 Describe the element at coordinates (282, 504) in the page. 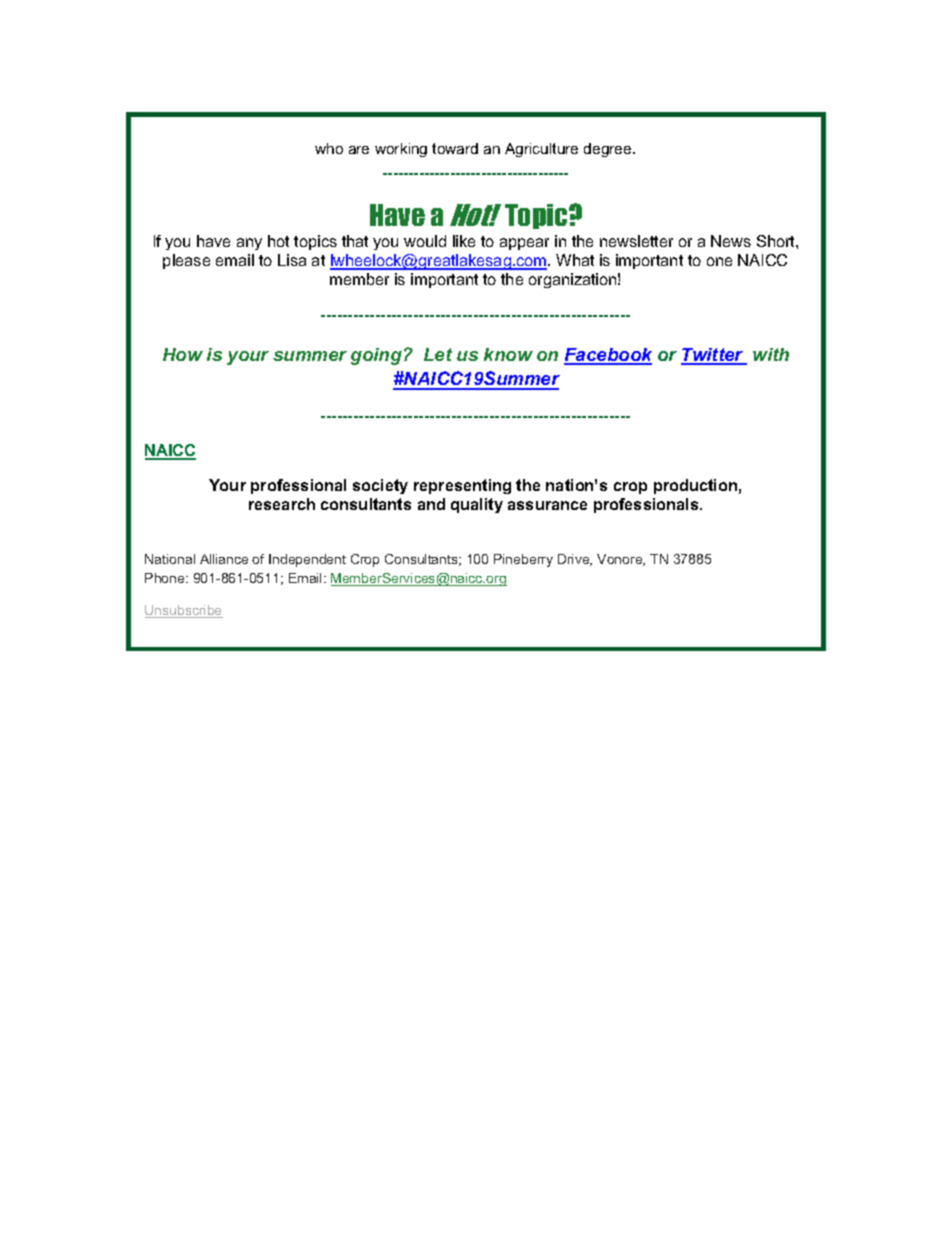

I see `research` at that location.
